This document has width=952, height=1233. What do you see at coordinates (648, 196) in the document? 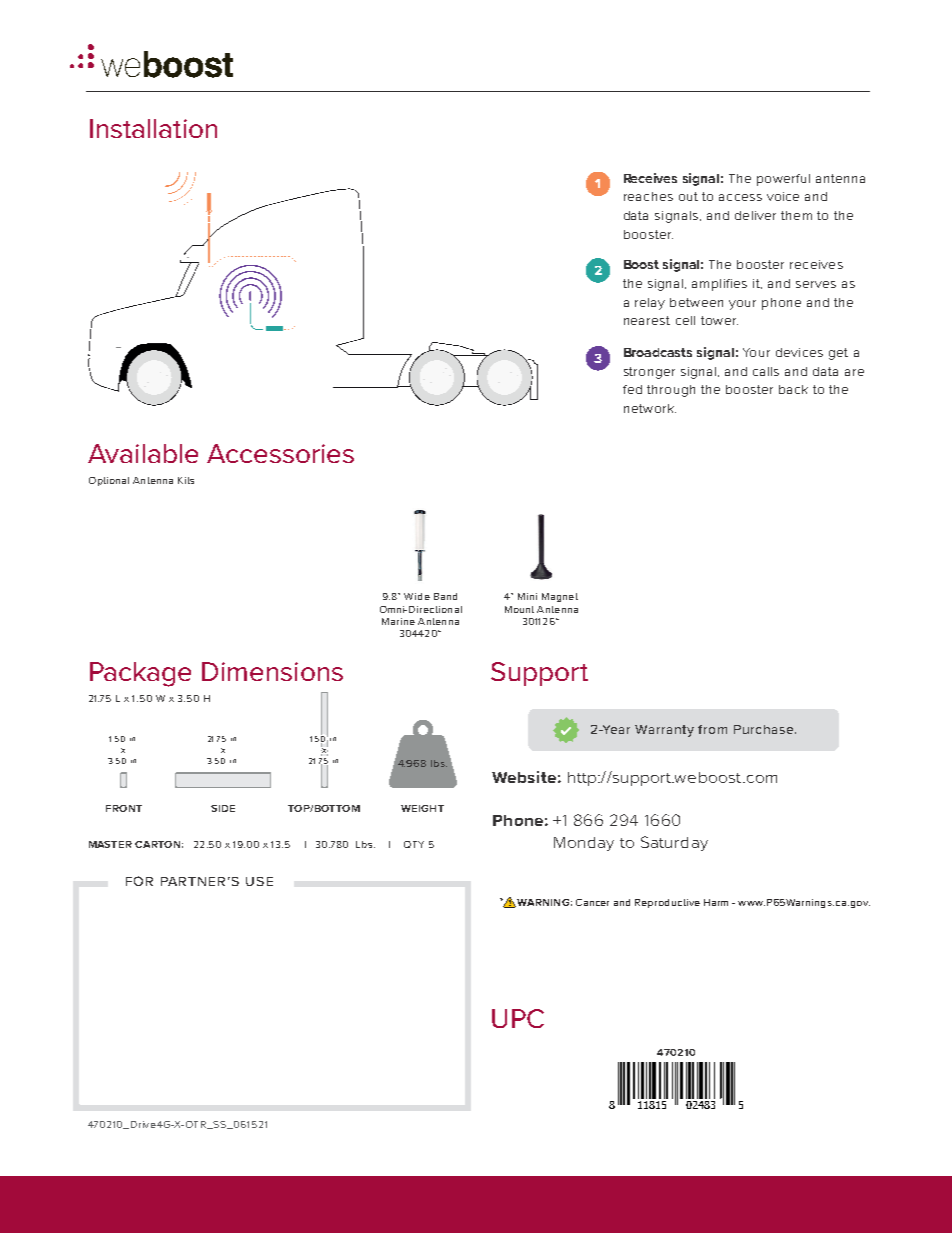
I see `reaches` at bounding box center [648, 196].
